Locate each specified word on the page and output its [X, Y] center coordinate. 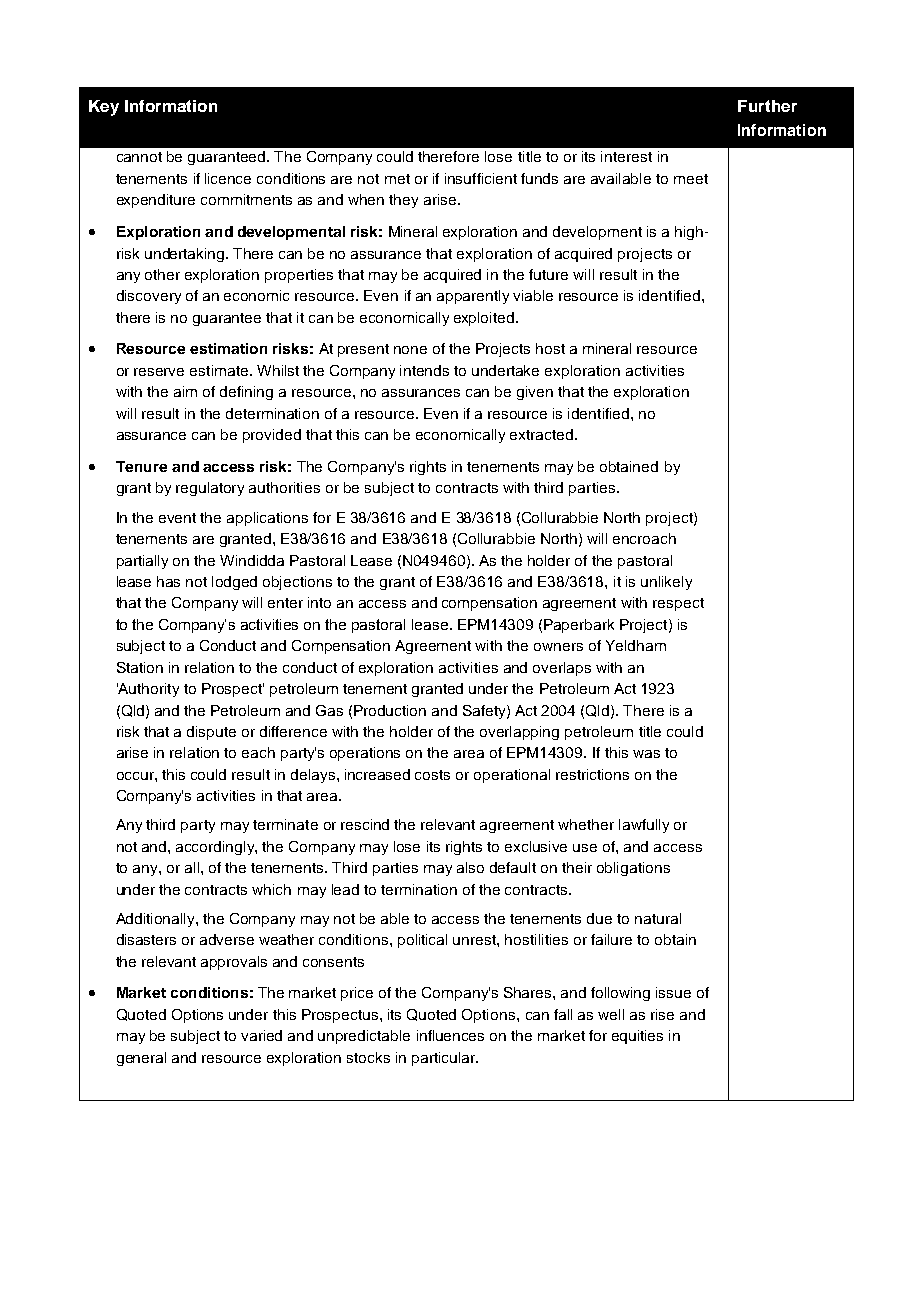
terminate [285, 824]
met [397, 179]
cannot [139, 157]
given [535, 393]
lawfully [644, 826]
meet [691, 179]
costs [432, 775]
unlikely [666, 583]
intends [424, 370]
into [319, 602]
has [168, 581]
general [141, 1059]
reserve [159, 372]
